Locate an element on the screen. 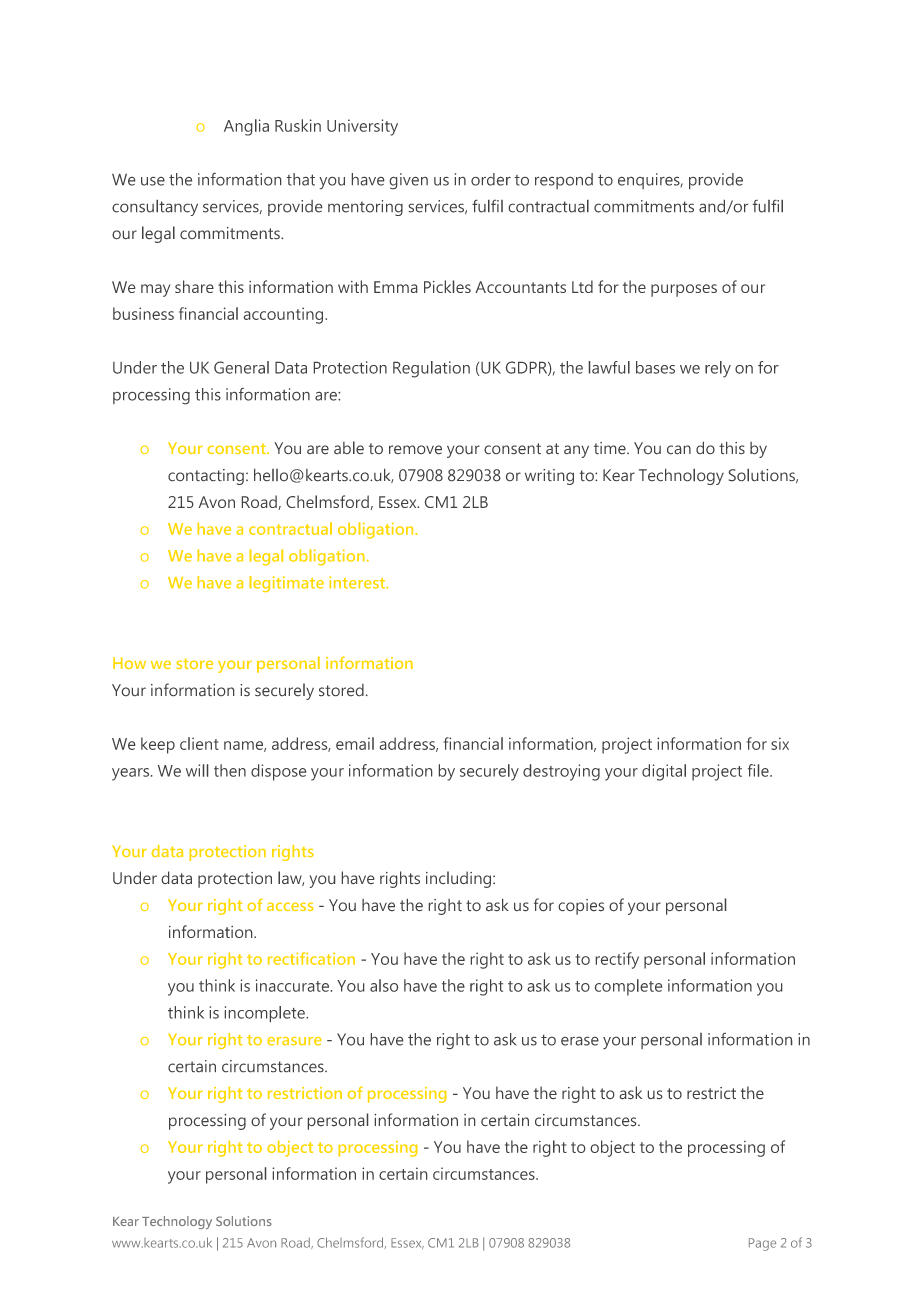 The height and width of the screenshot is (1308, 924). interest is located at coordinates (358, 582).
